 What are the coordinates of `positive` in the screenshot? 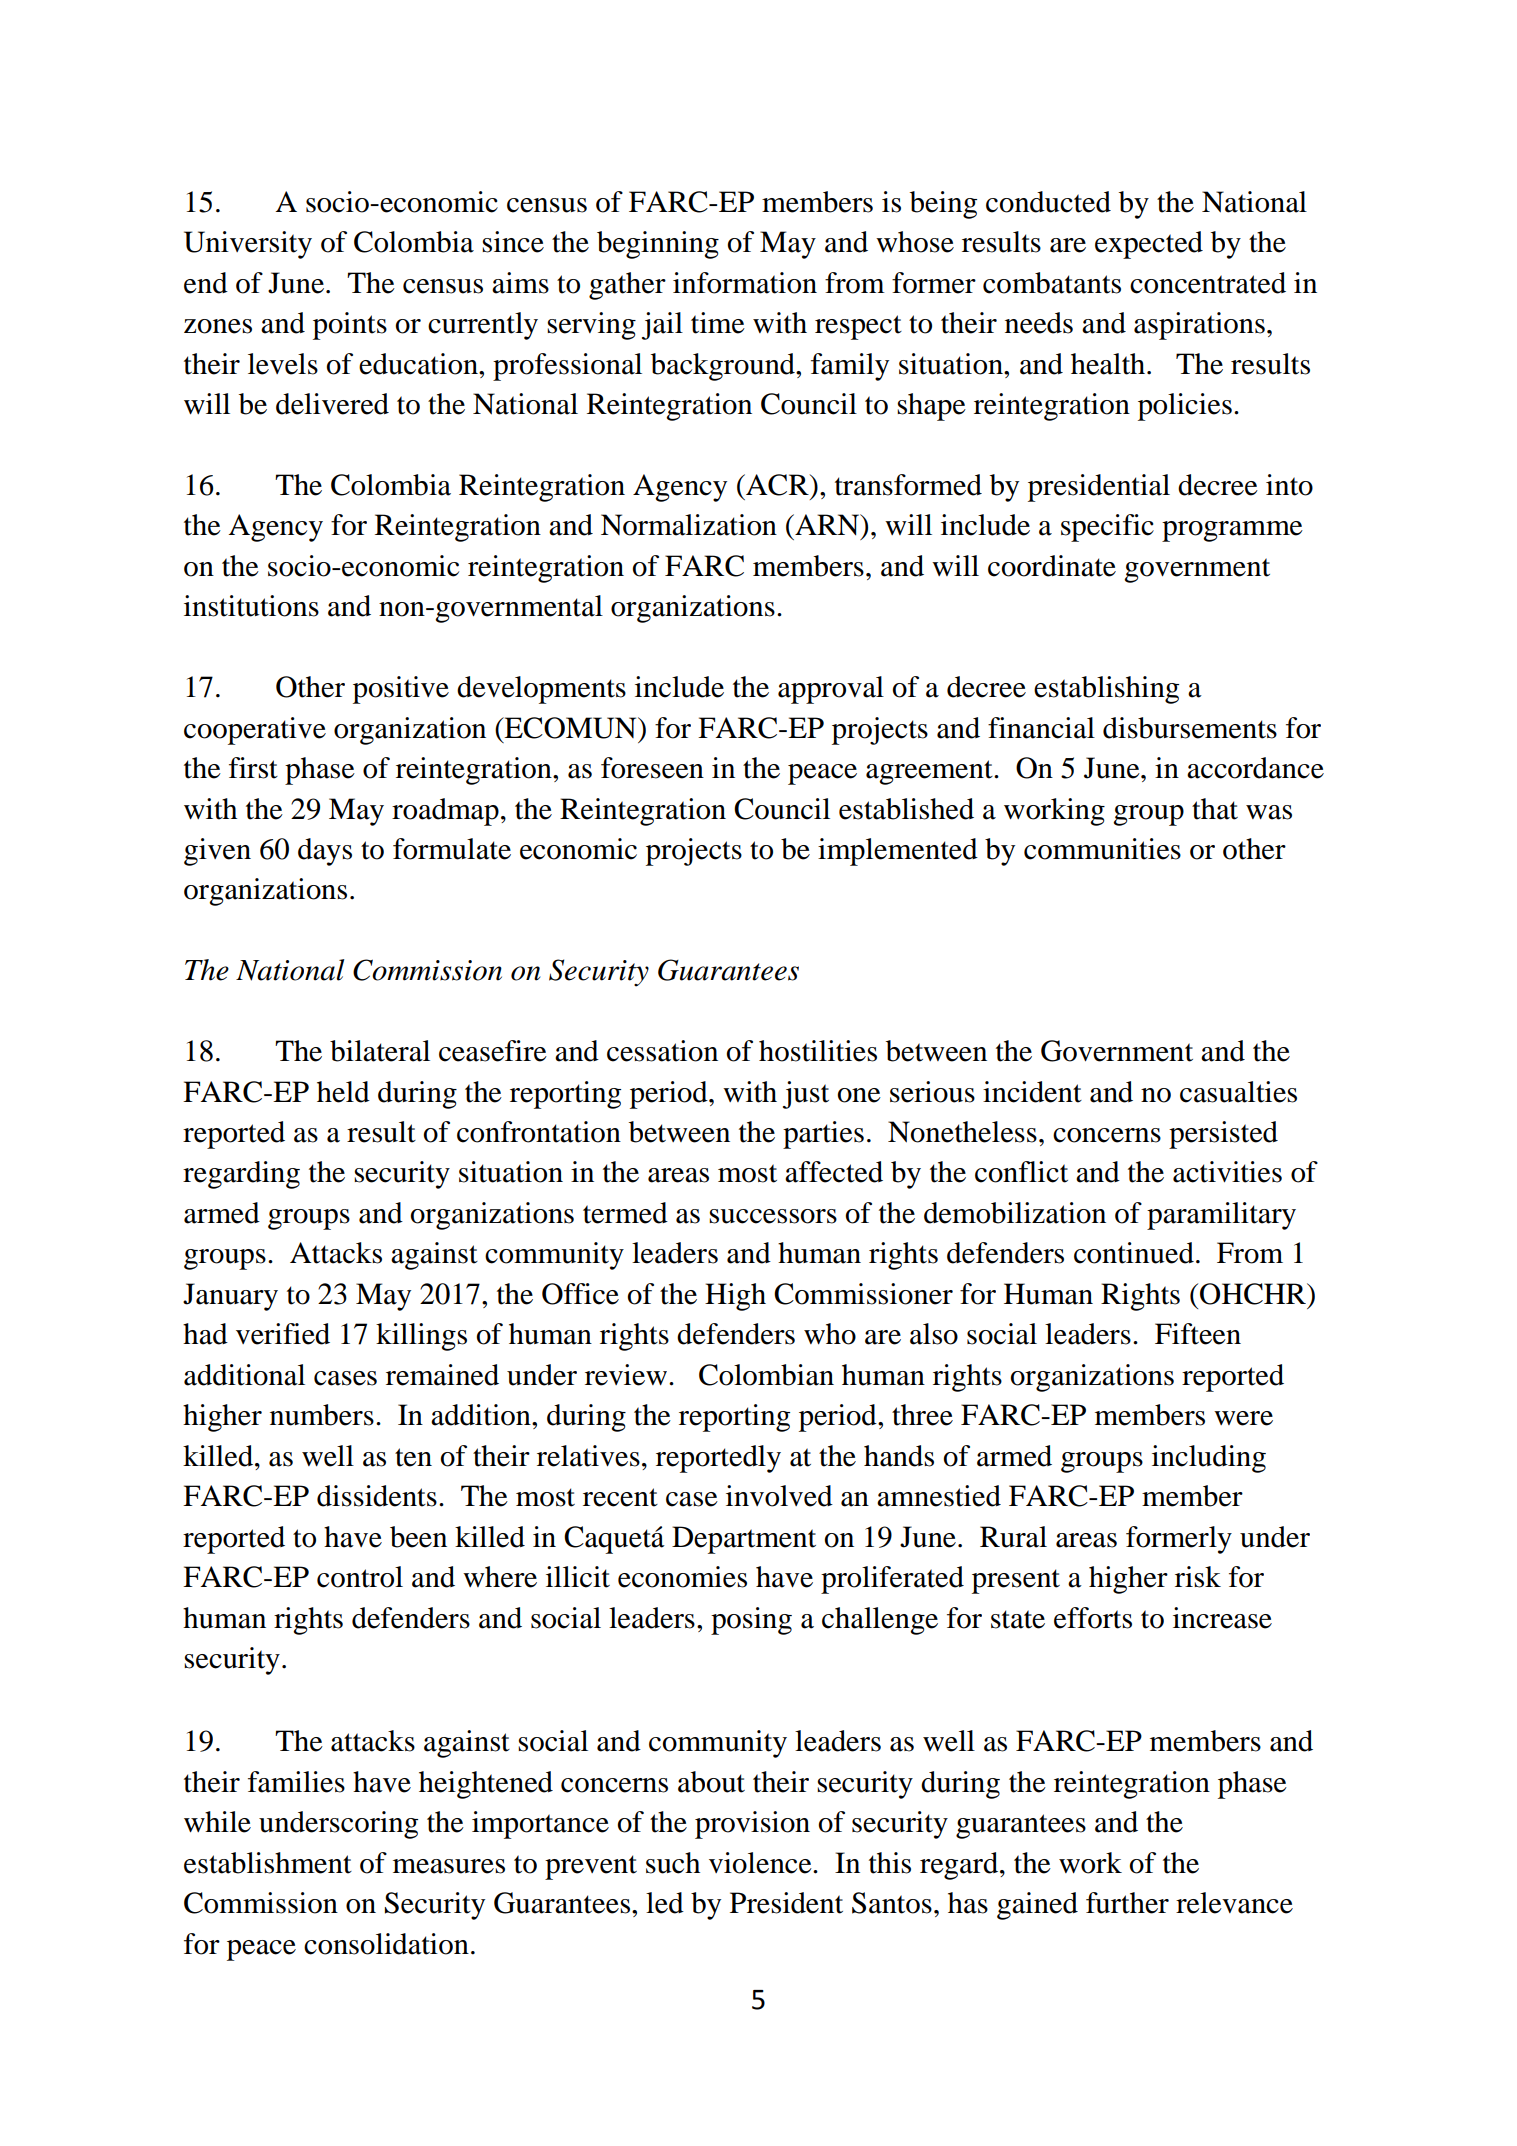 It's located at (401, 690).
